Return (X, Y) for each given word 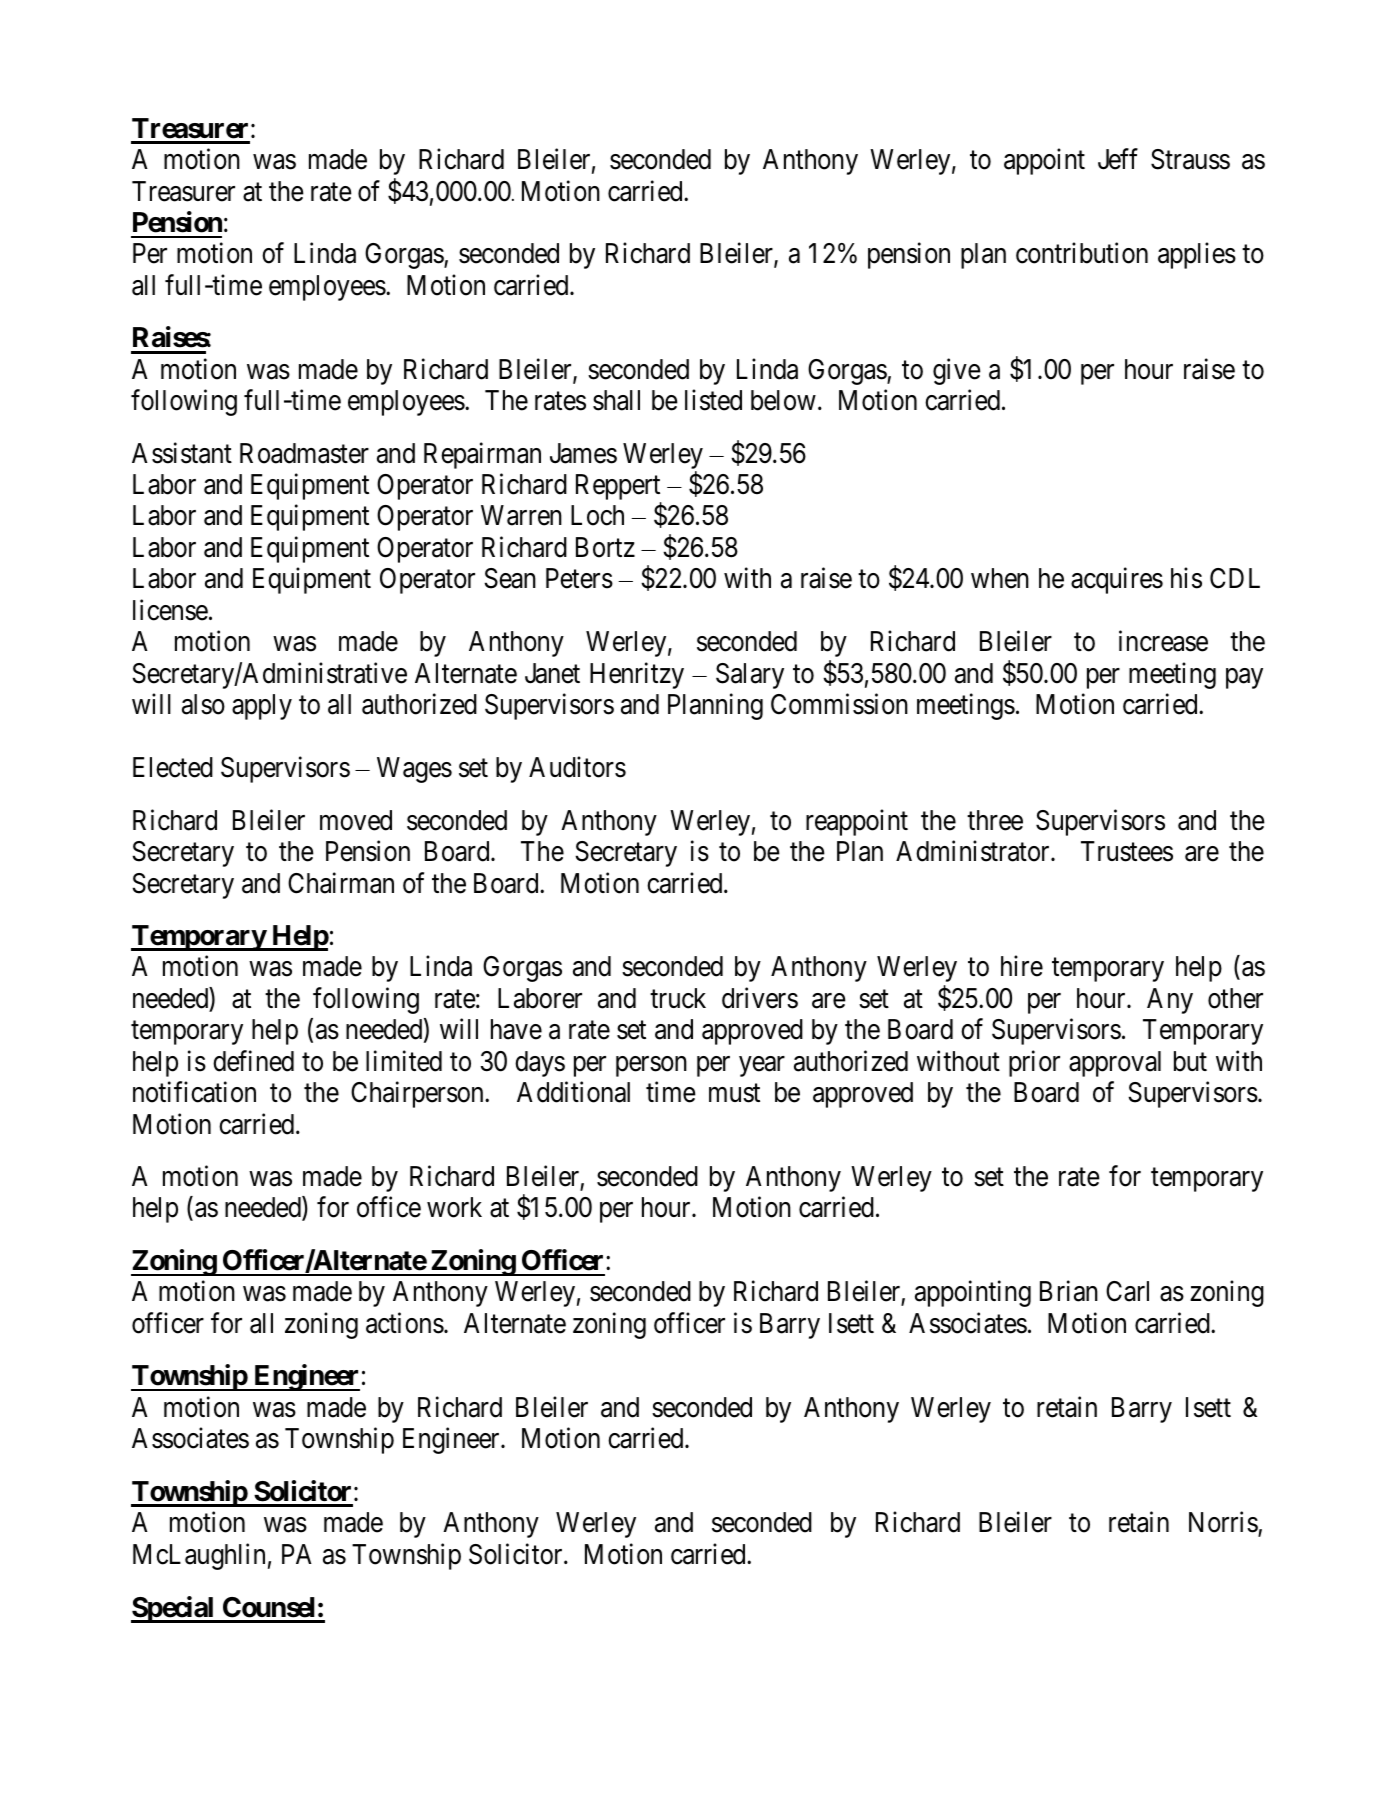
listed (713, 400)
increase (1163, 641)
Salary (750, 676)
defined (253, 1061)
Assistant (182, 453)
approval (1115, 1064)
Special (174, 1609)
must (734, 1093)
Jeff (1118, 159)
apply (262, 707)
